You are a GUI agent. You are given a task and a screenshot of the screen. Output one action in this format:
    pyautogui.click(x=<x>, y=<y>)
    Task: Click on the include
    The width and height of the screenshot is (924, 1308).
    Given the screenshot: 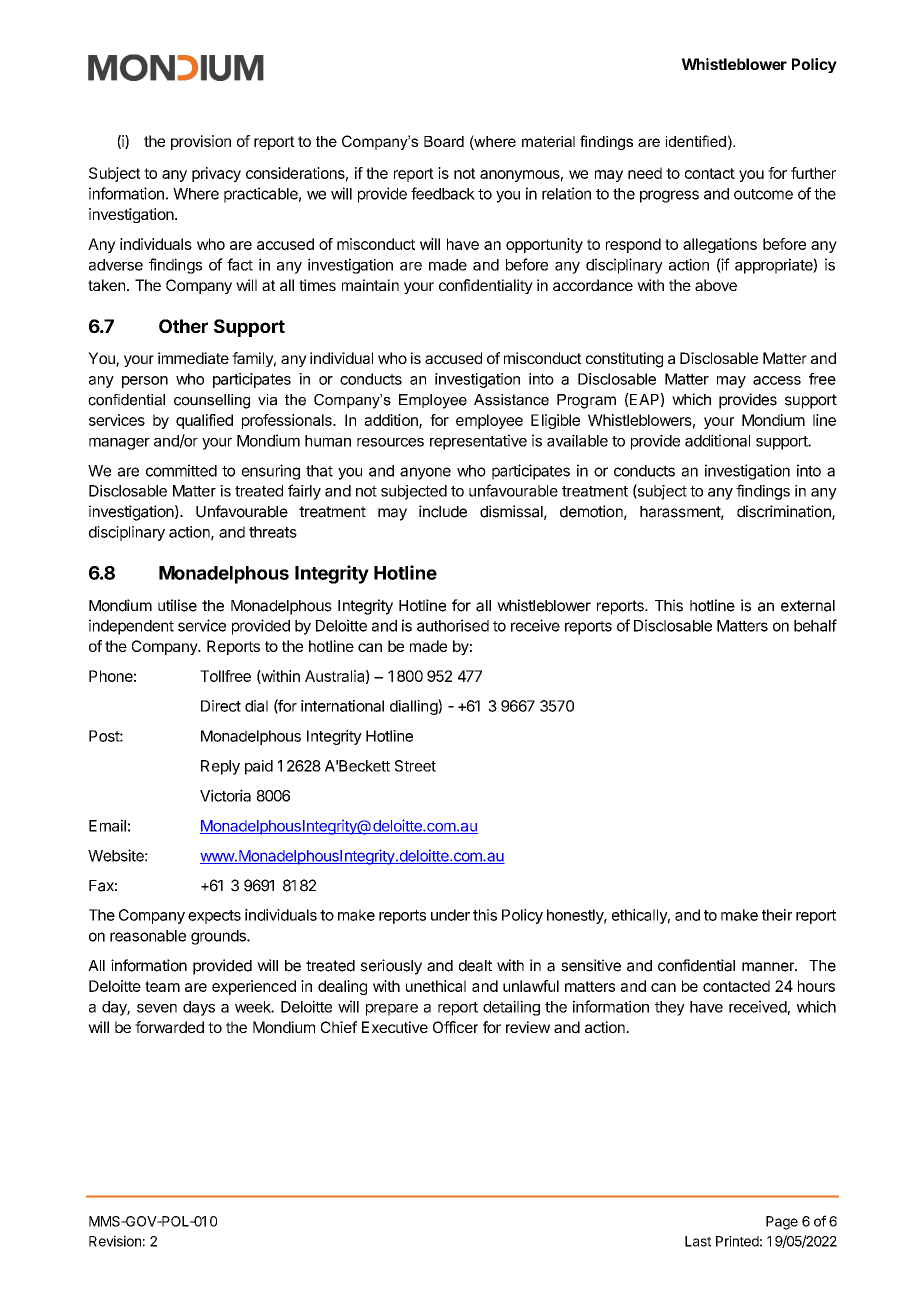 What is the action you would take?
    pyautogui.click(x=443, y=511)
